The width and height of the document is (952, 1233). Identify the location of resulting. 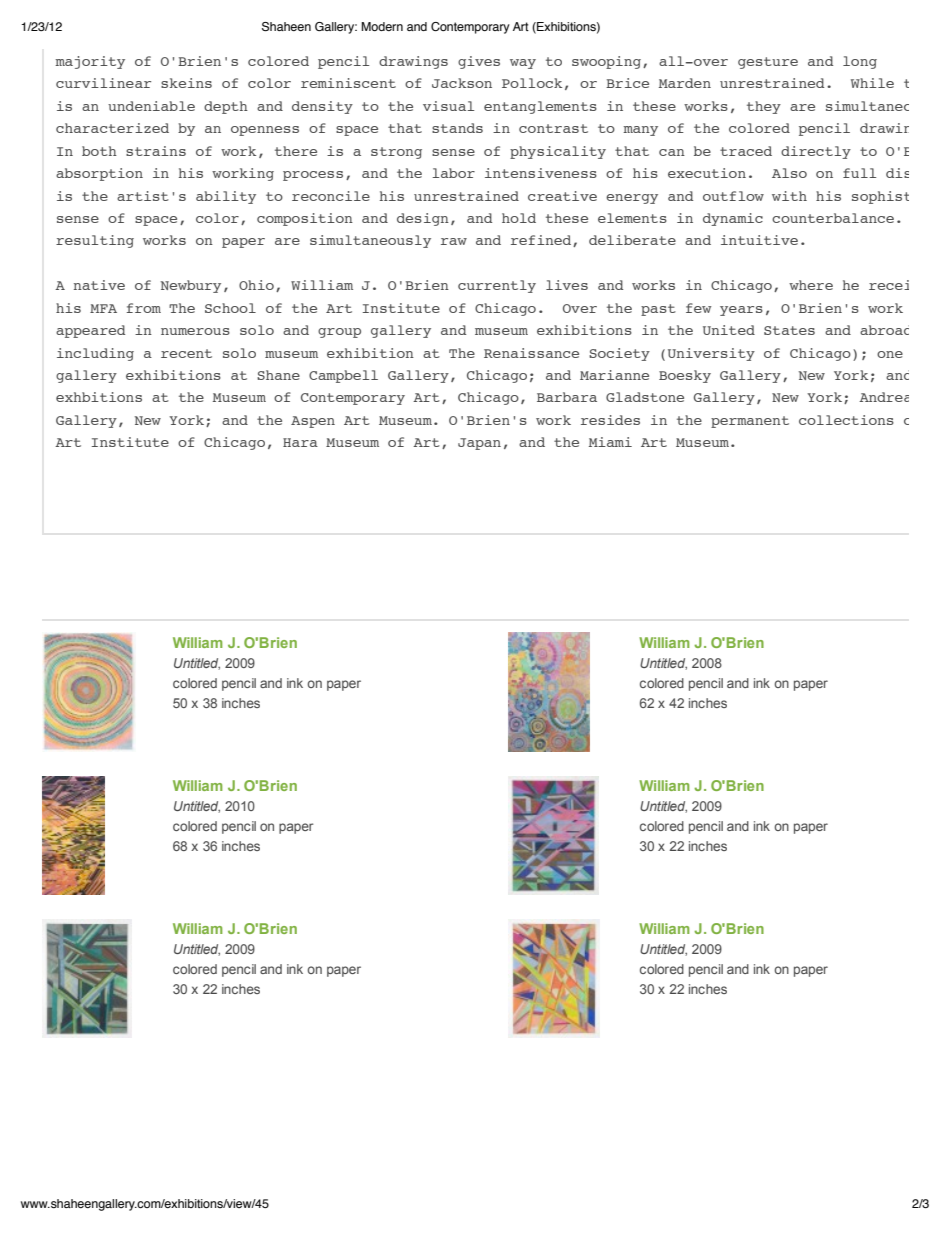
(95, 241).
